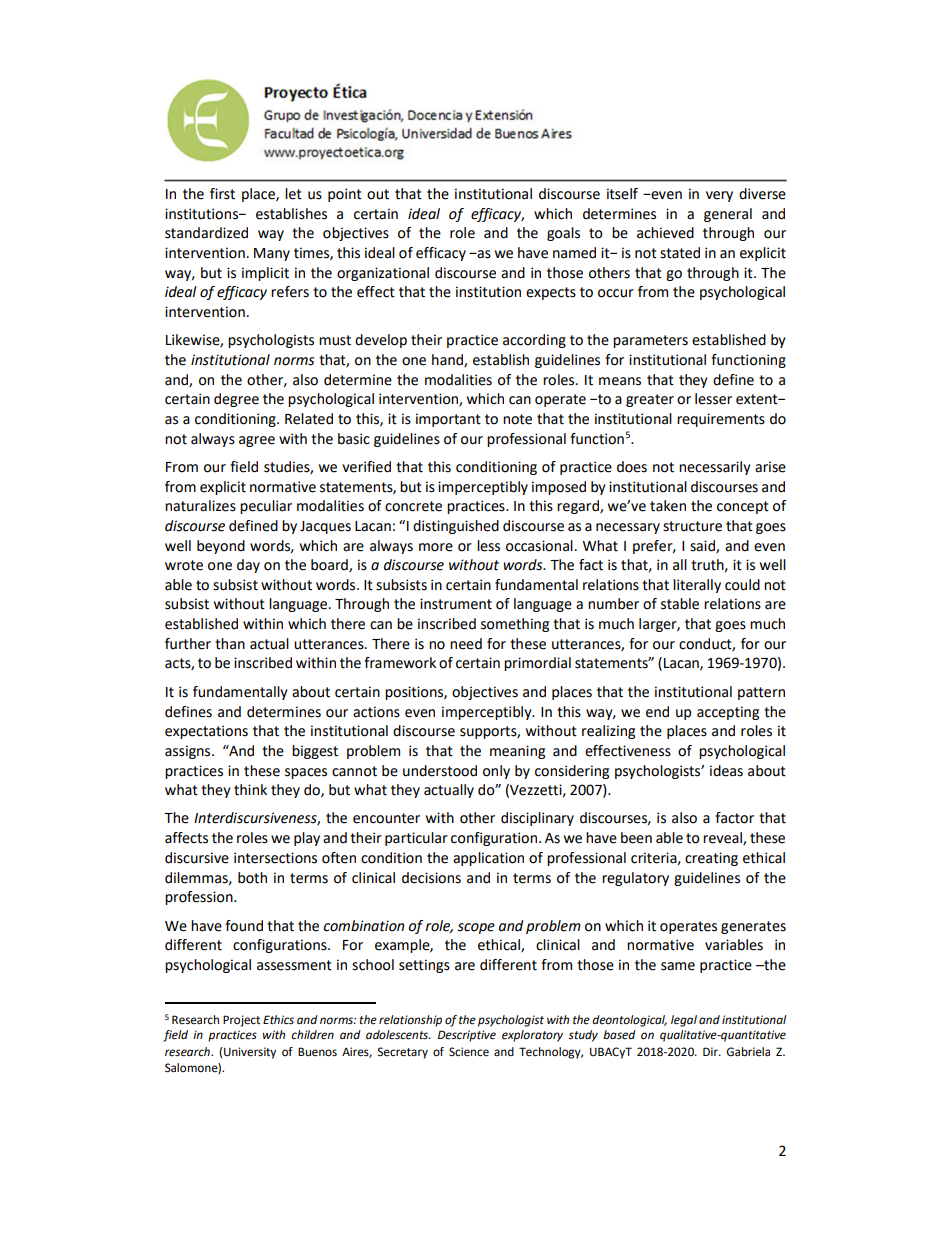  Describe the element at coordinates (728, 215) in the screenshot. I see `general` at that location.
